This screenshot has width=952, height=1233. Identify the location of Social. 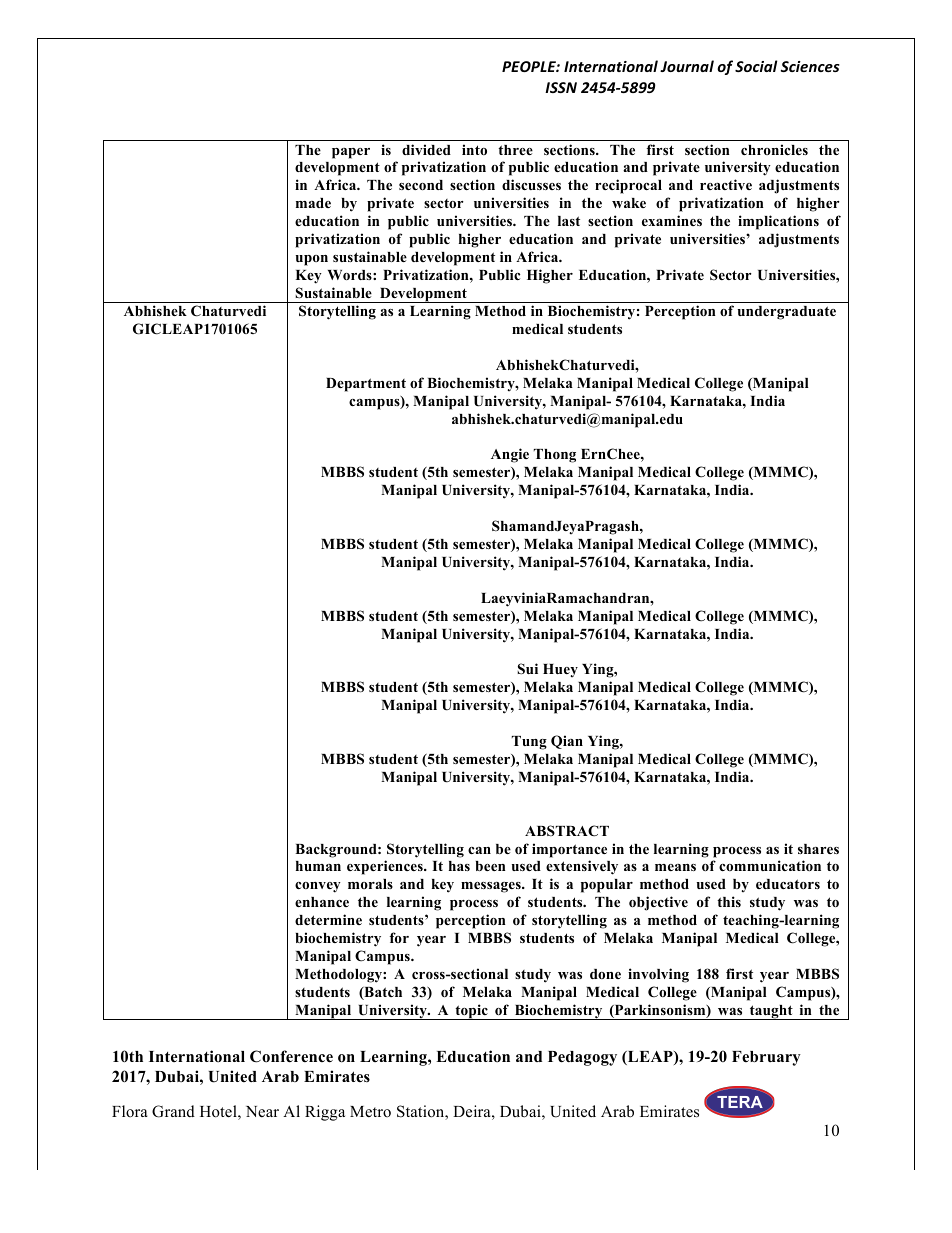
(756, 66).
